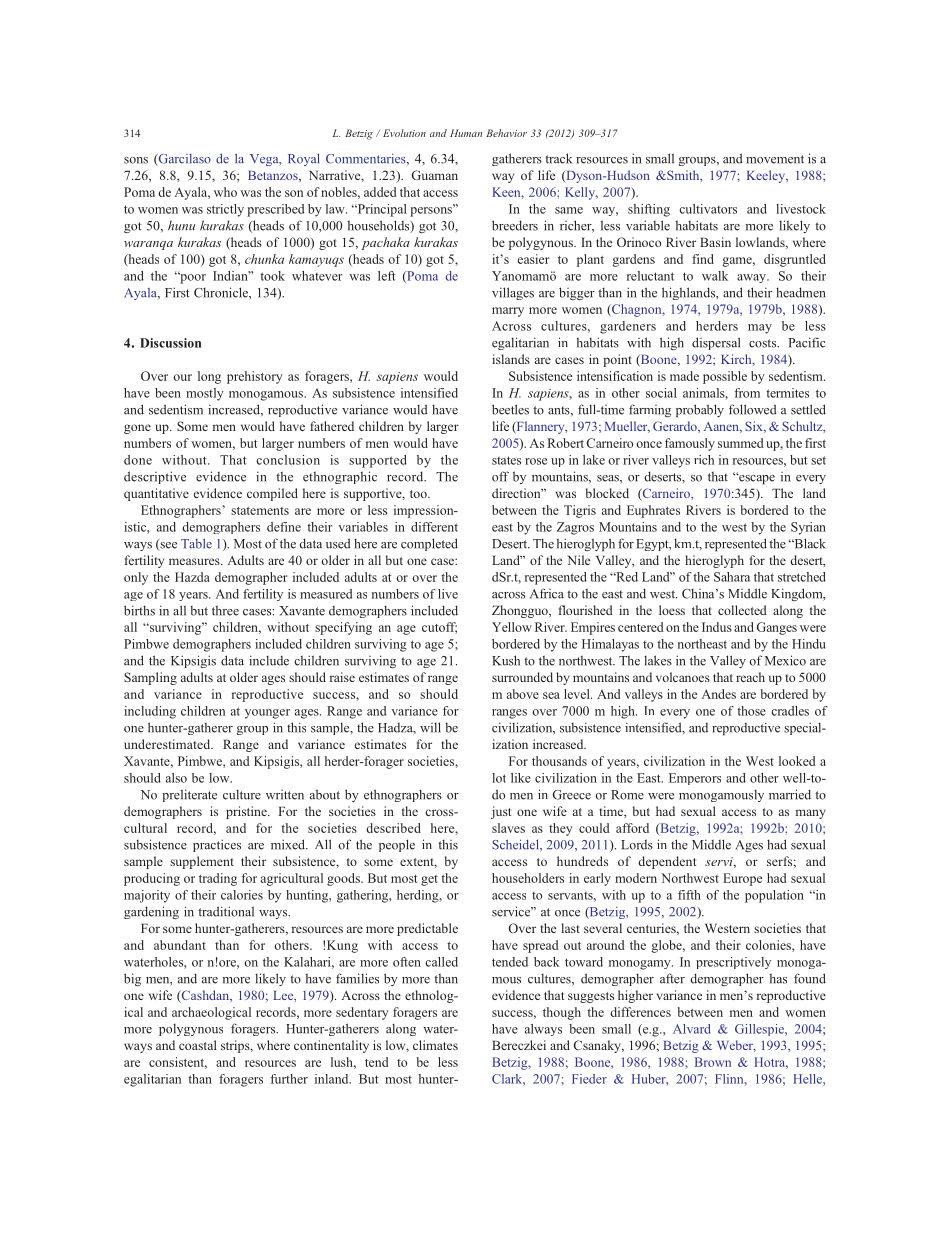 This page has width=952, height=1233. Describe the element at coordinates (155, 477) in the page. I see `descriptive` at that location.
